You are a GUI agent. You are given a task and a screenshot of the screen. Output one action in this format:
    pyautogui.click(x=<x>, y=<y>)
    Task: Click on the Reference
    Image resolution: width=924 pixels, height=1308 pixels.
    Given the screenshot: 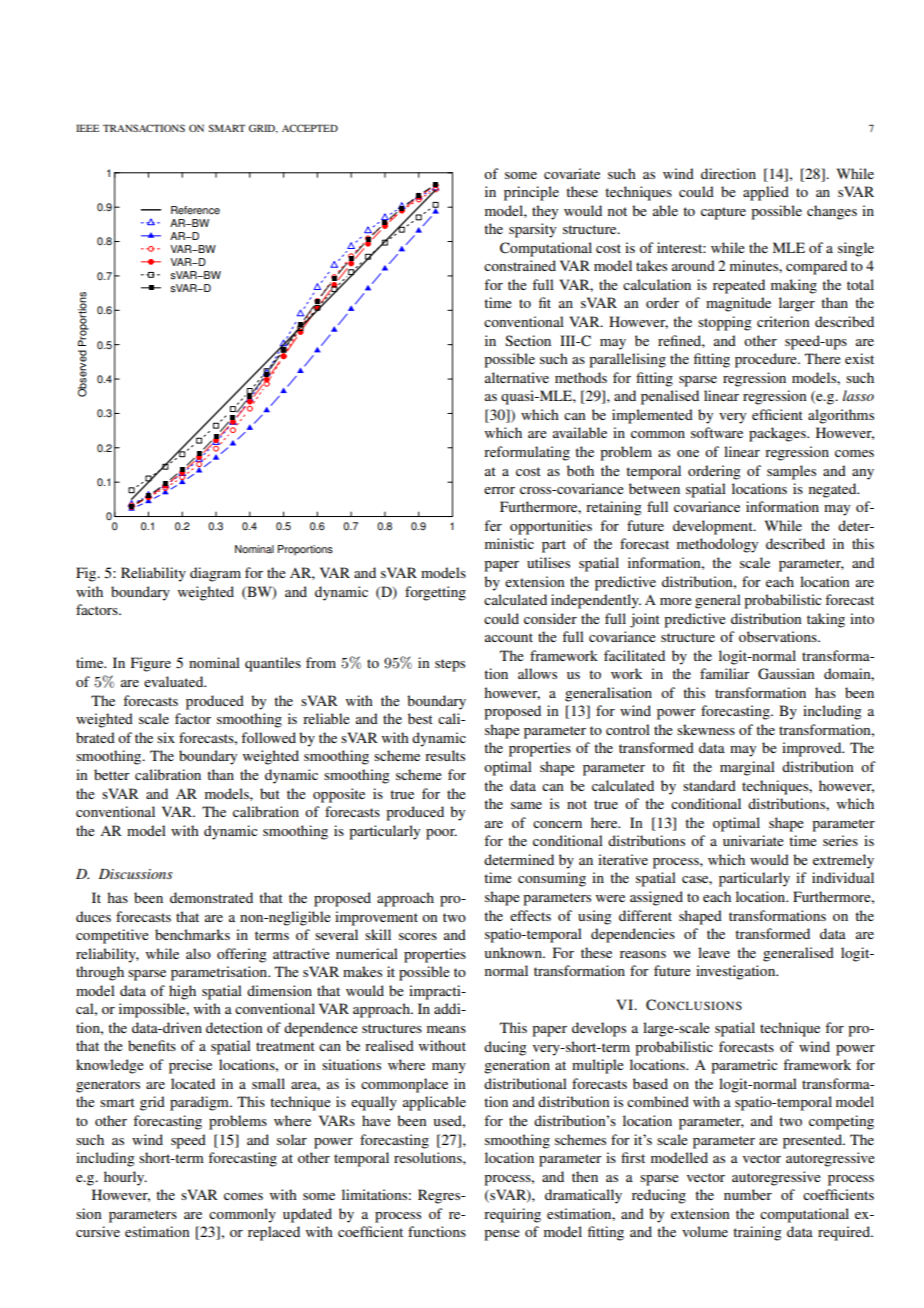 What is the action you would take?
    pyautogui.click(x=195, y=210)
